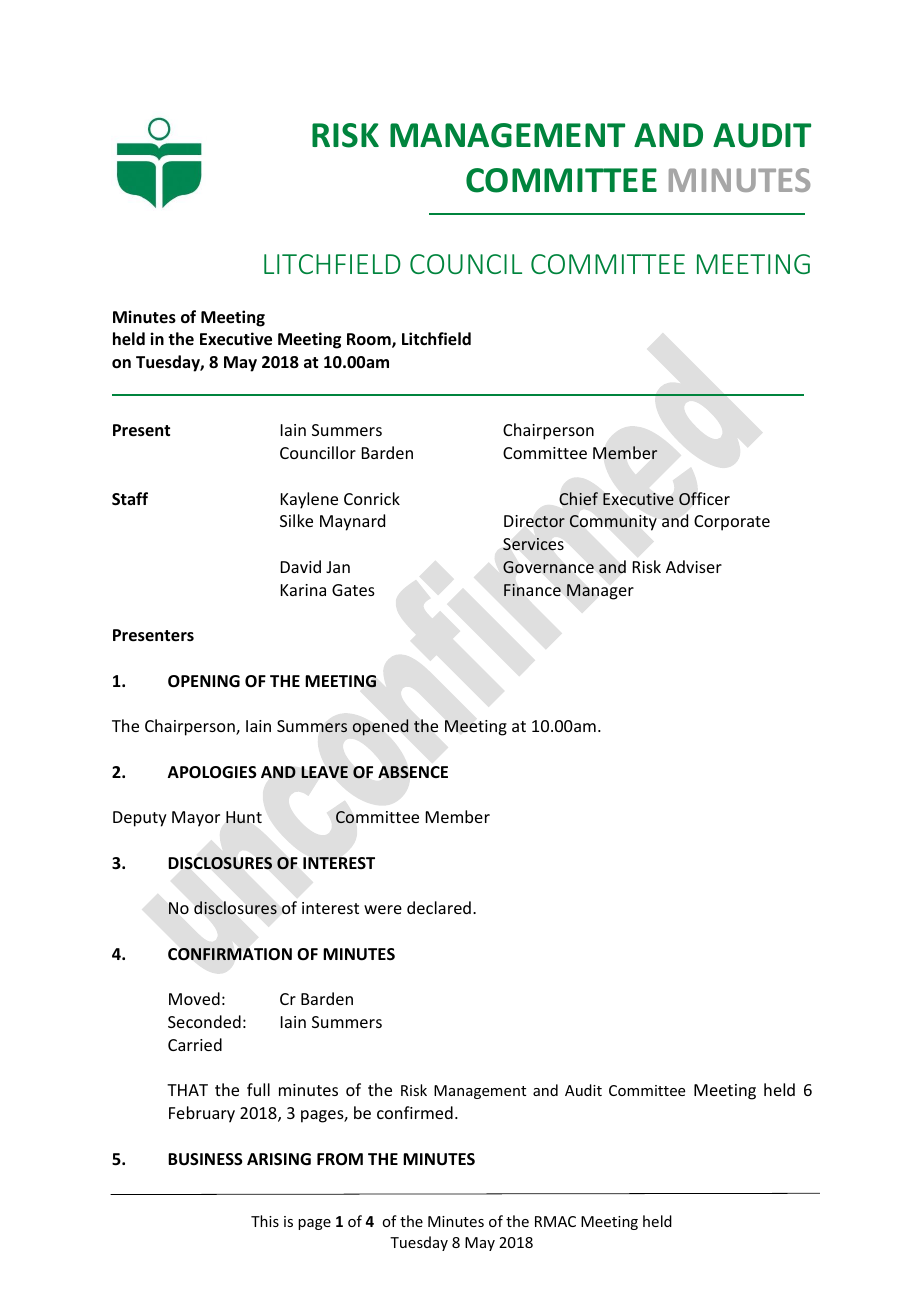 The width and height of the screenshot is (924, 1308). I want to click on CONFIRMATION, so click(230, 954).
